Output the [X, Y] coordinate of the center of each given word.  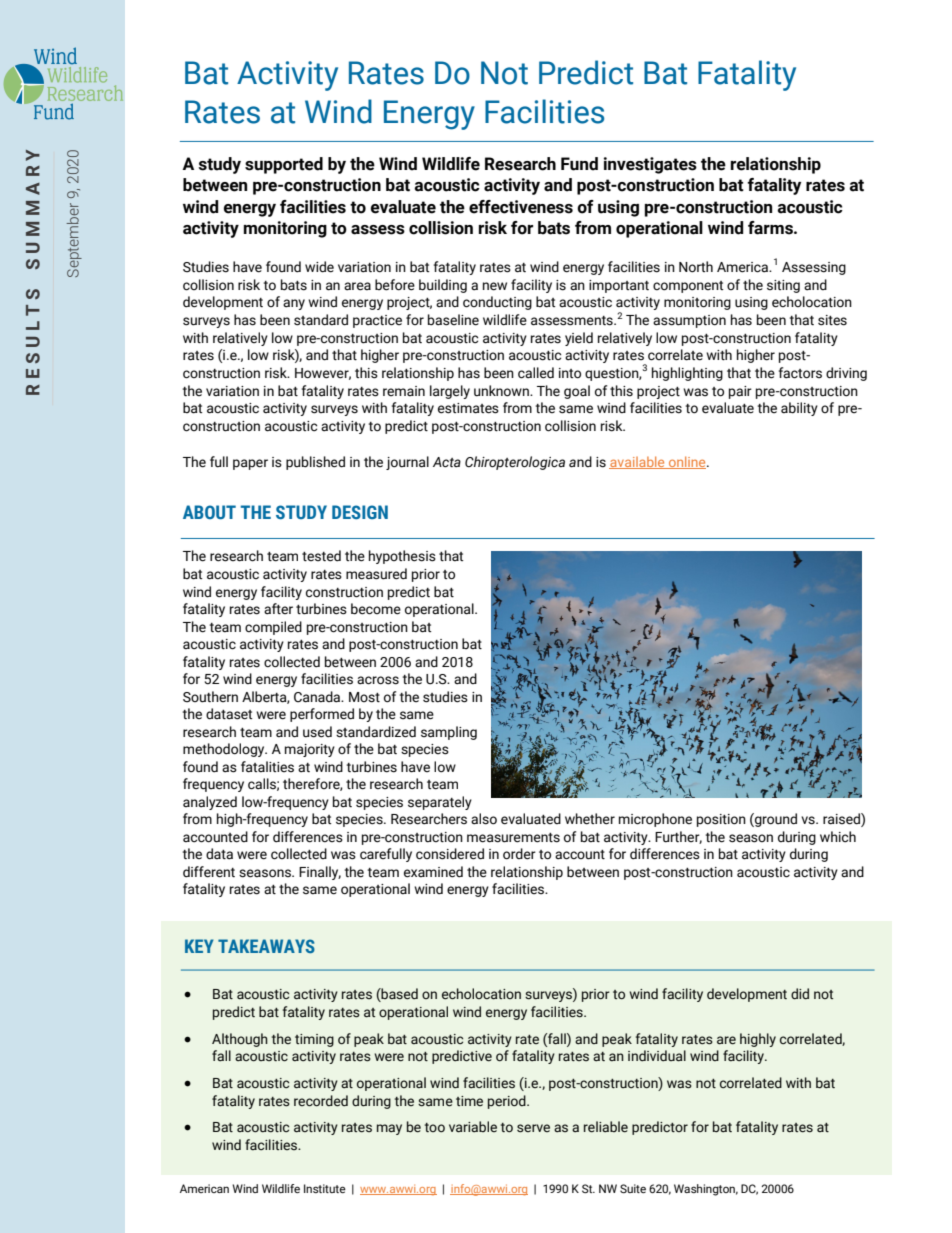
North [696, 267]
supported [284, 165]
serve [533, 1128]
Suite [633, 1188]
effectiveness [521, 207]
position [721, 820]
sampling [449, 733]
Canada [318, 697]
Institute [325, 1188]
